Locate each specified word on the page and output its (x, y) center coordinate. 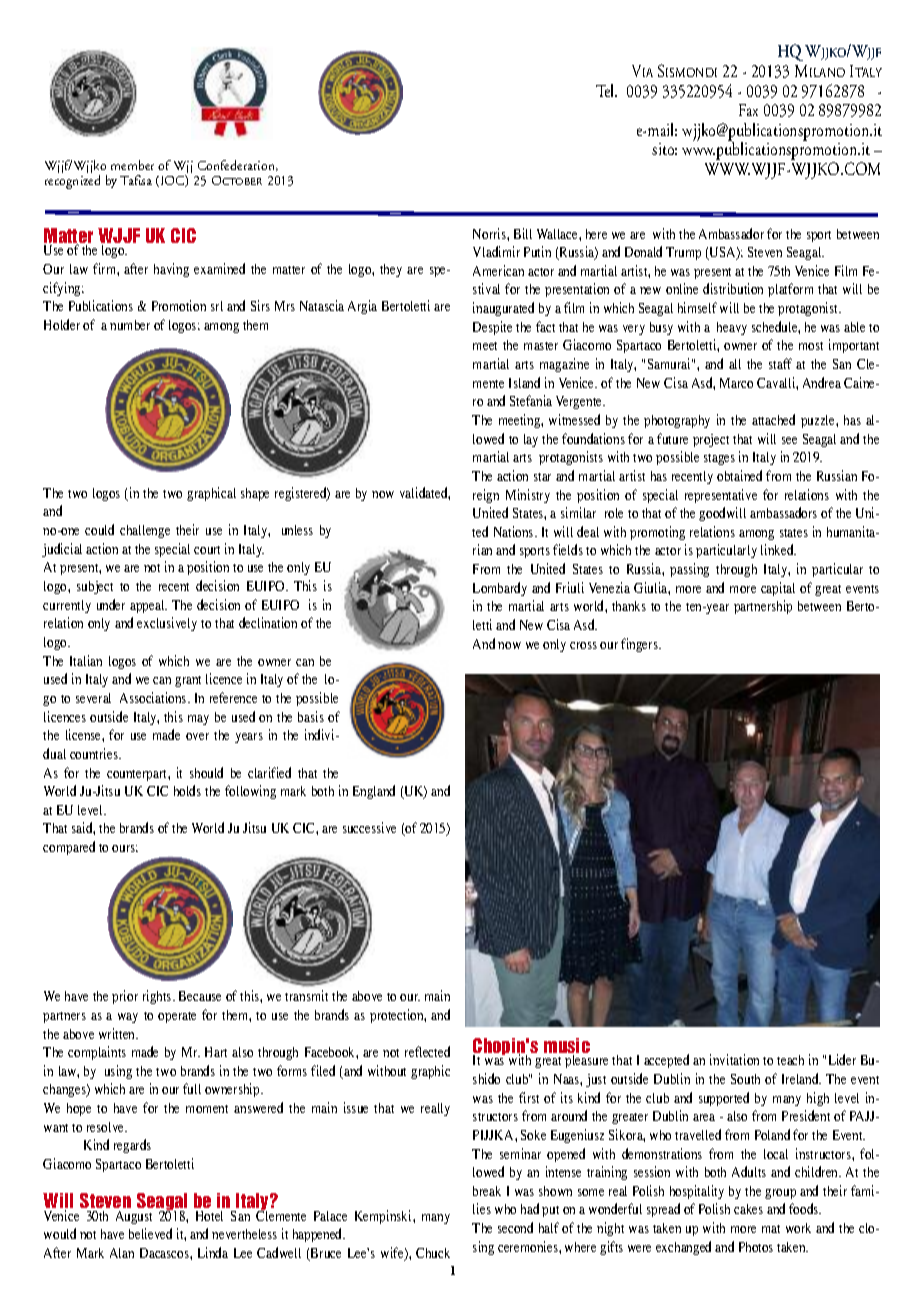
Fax (748, 110)
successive (369, 827)
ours (125, 848)
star (542, 477)
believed (150, 1233)
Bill (523, 233)
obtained (739, 475)
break (487, 1191)
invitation (734, 1059)
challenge (145, 531)
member (132, 165)
